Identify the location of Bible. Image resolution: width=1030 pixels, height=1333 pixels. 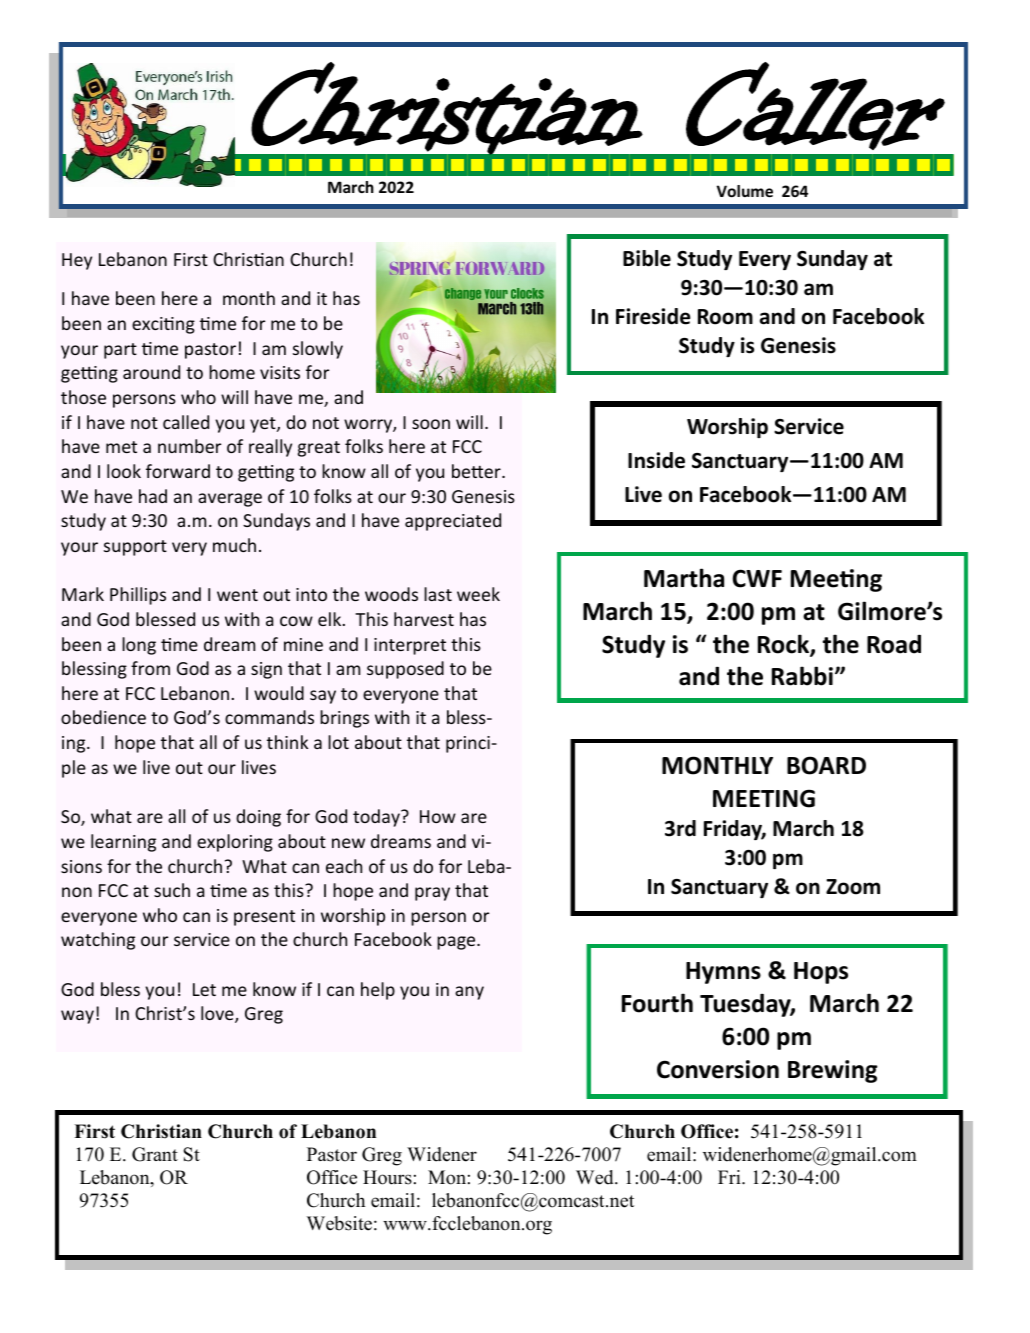
(647, 258).
